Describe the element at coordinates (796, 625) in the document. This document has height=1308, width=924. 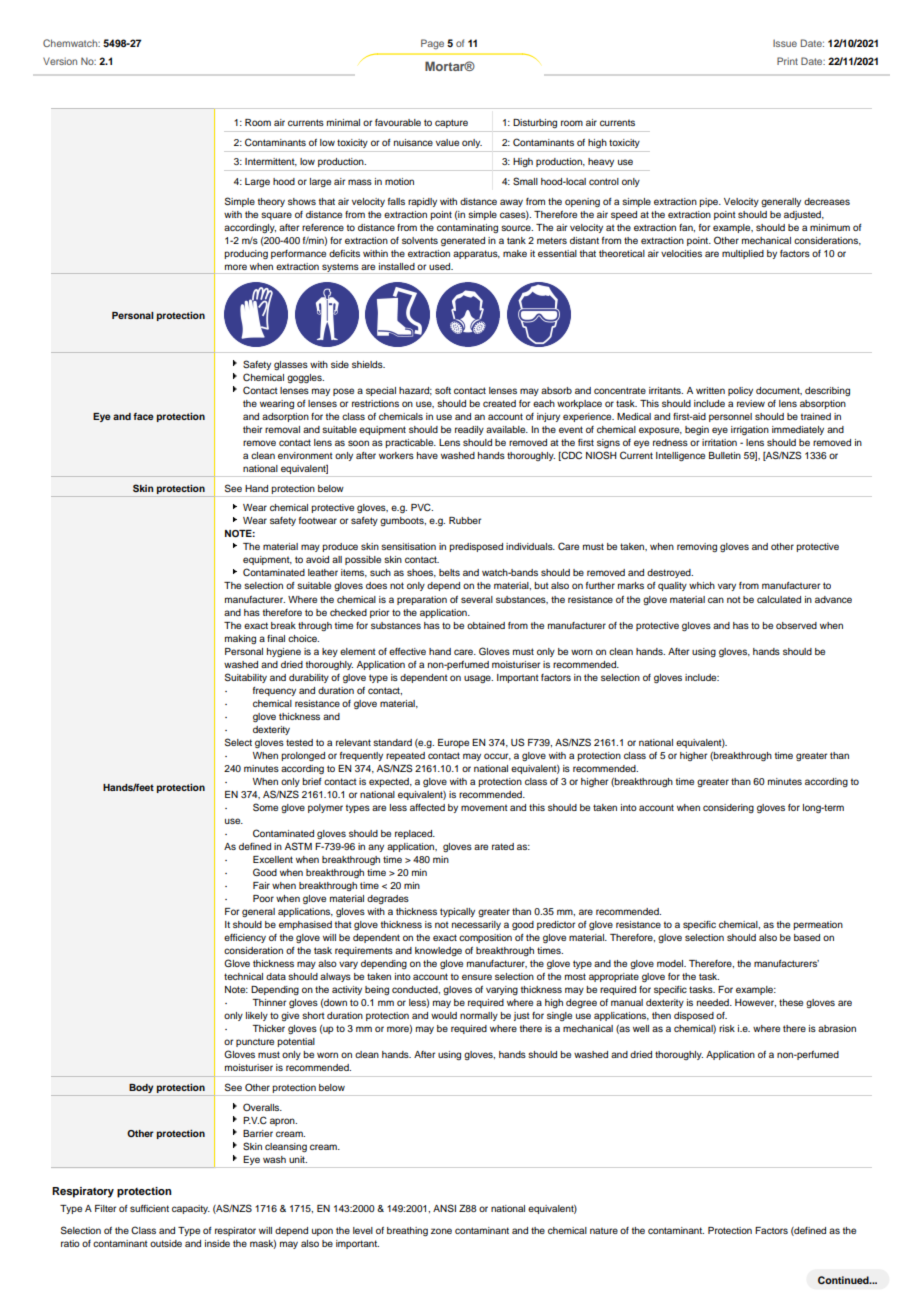
I see `observed` at that location.
